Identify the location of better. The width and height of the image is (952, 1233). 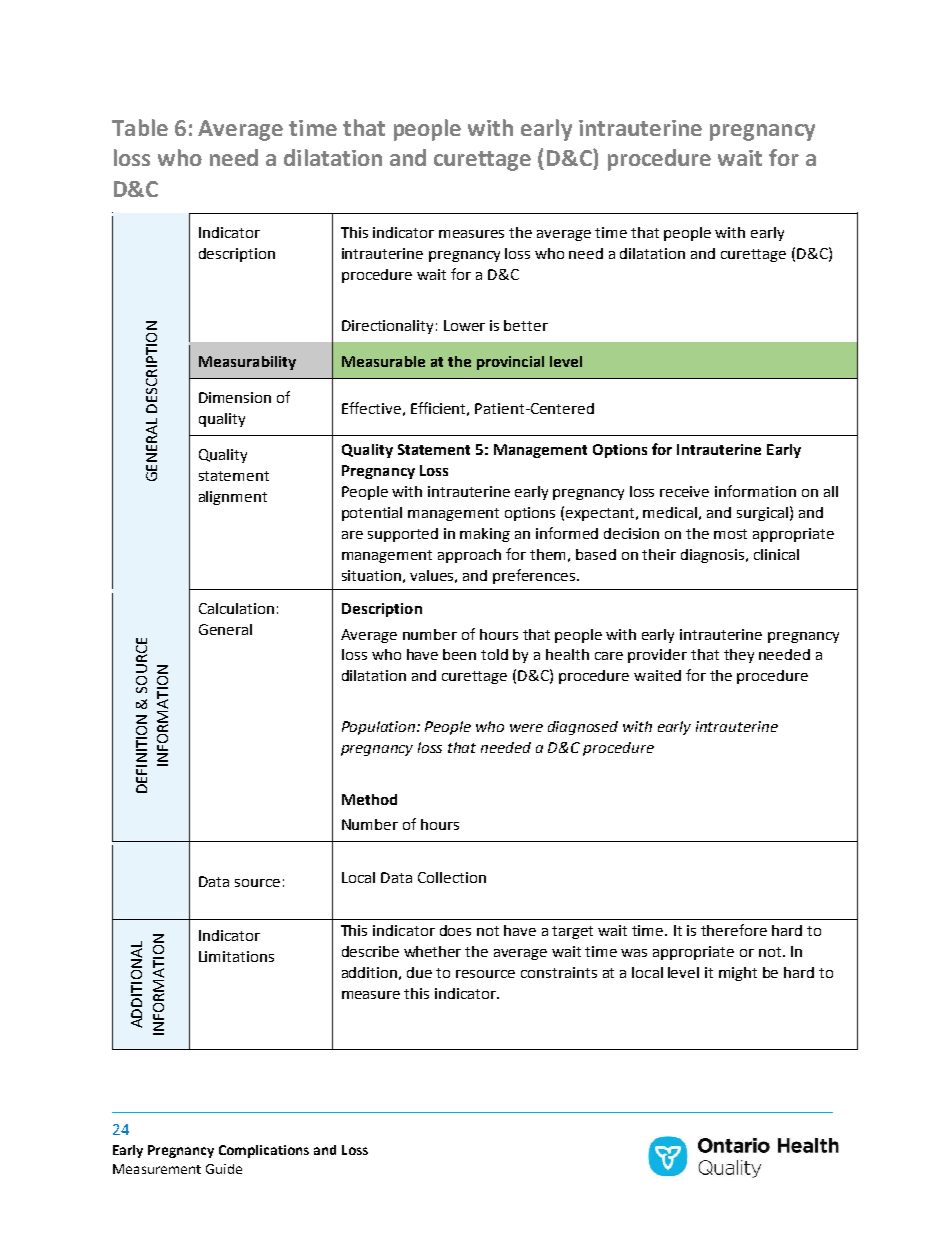
(526, 325).
